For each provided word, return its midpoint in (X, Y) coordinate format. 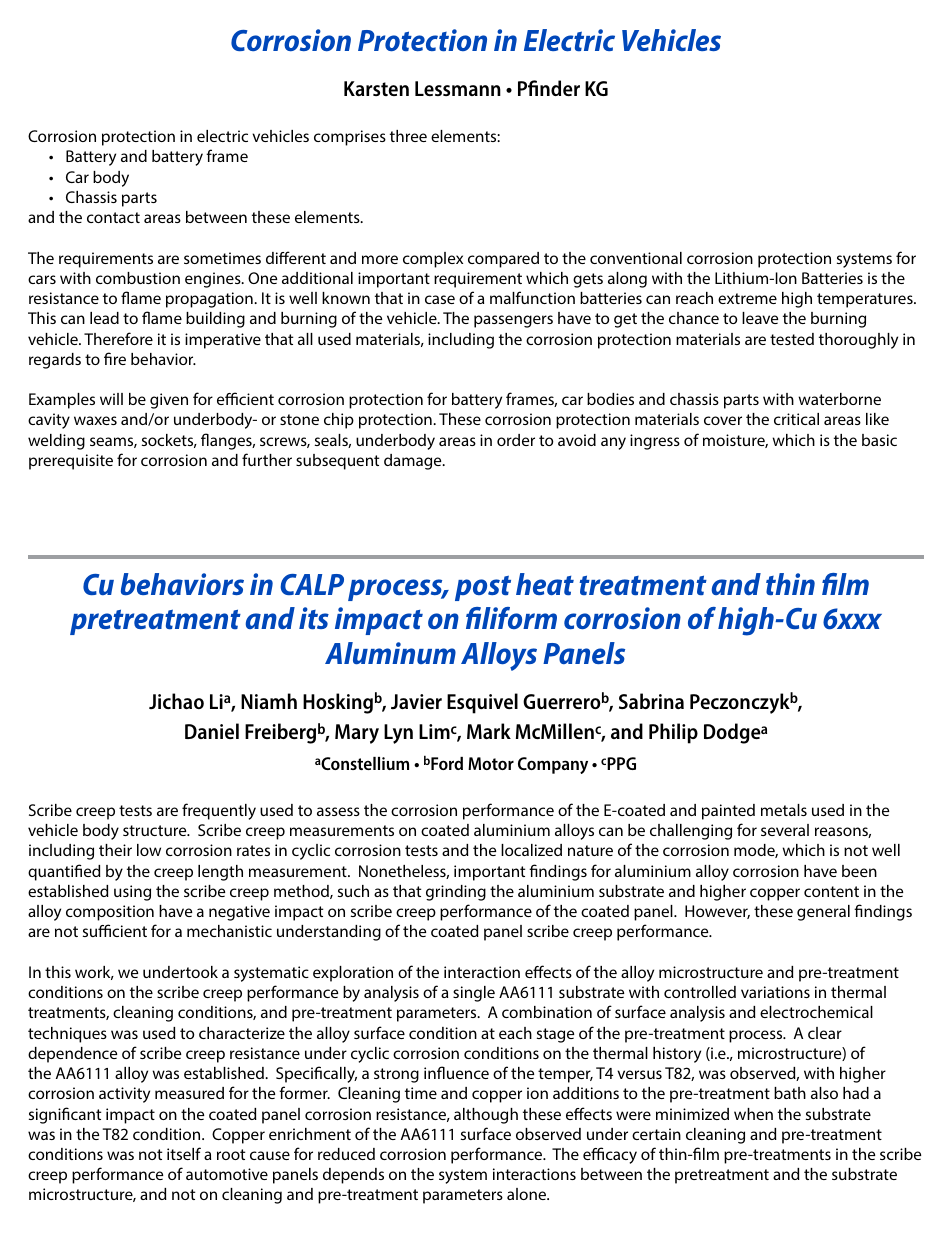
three (408, 136)
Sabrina (651, 701)
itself (184, 1153)
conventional (636, 258)
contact (113, 217)
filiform (511, 618)
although (486, 1116)
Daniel (212, 731)
